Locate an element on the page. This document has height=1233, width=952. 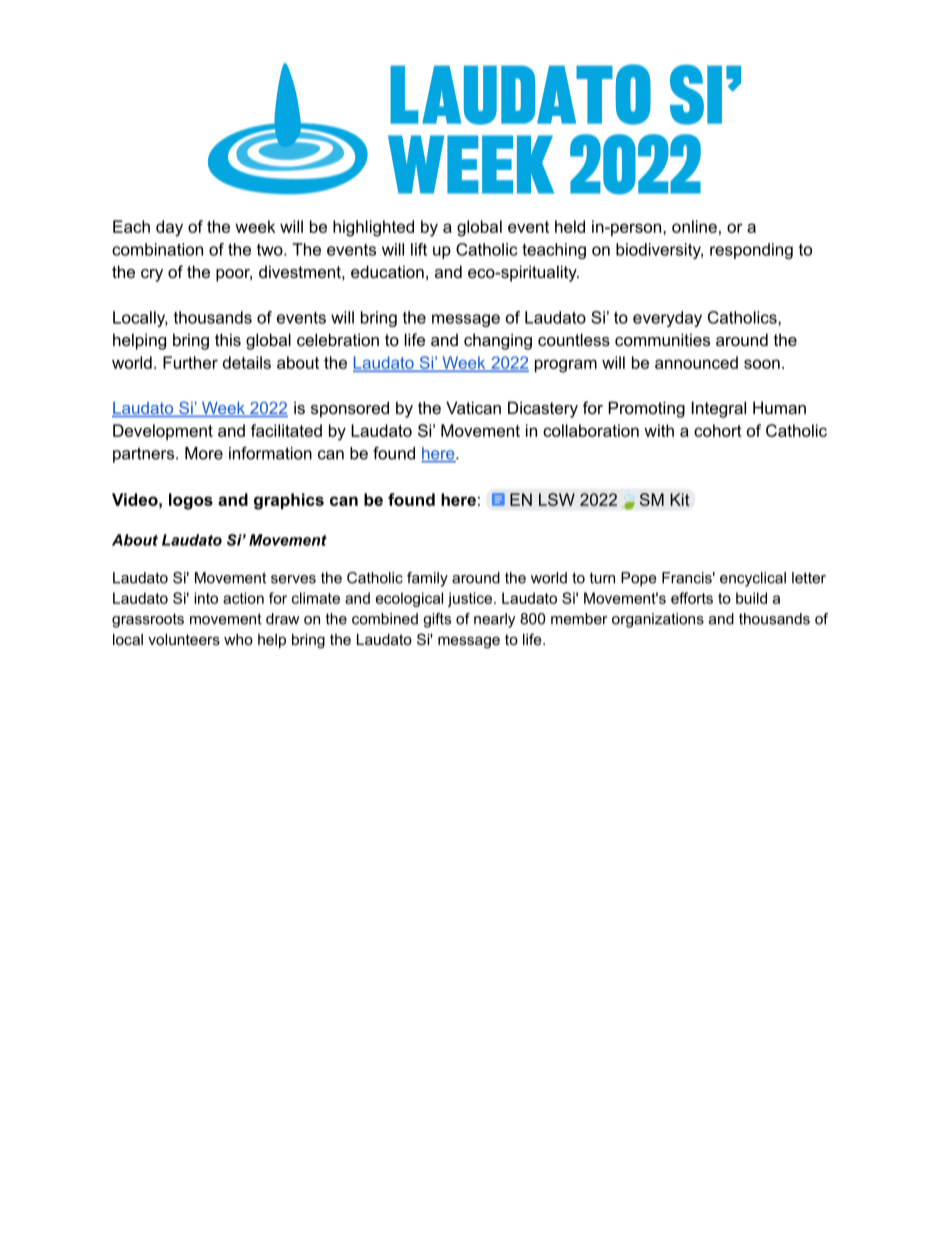
changing is located at coordinates (498, 341).
